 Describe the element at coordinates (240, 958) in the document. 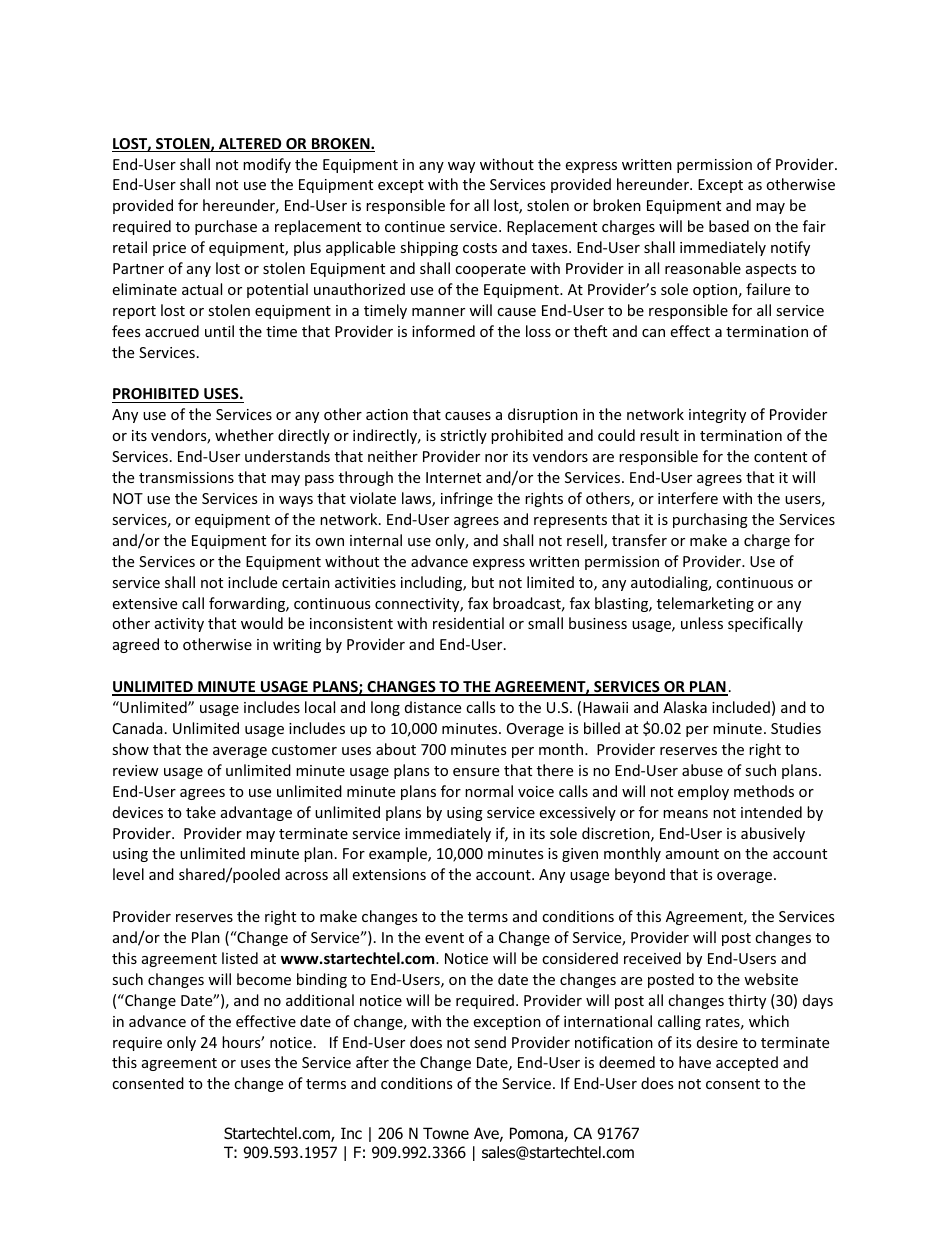

I see `listed` at that location.
